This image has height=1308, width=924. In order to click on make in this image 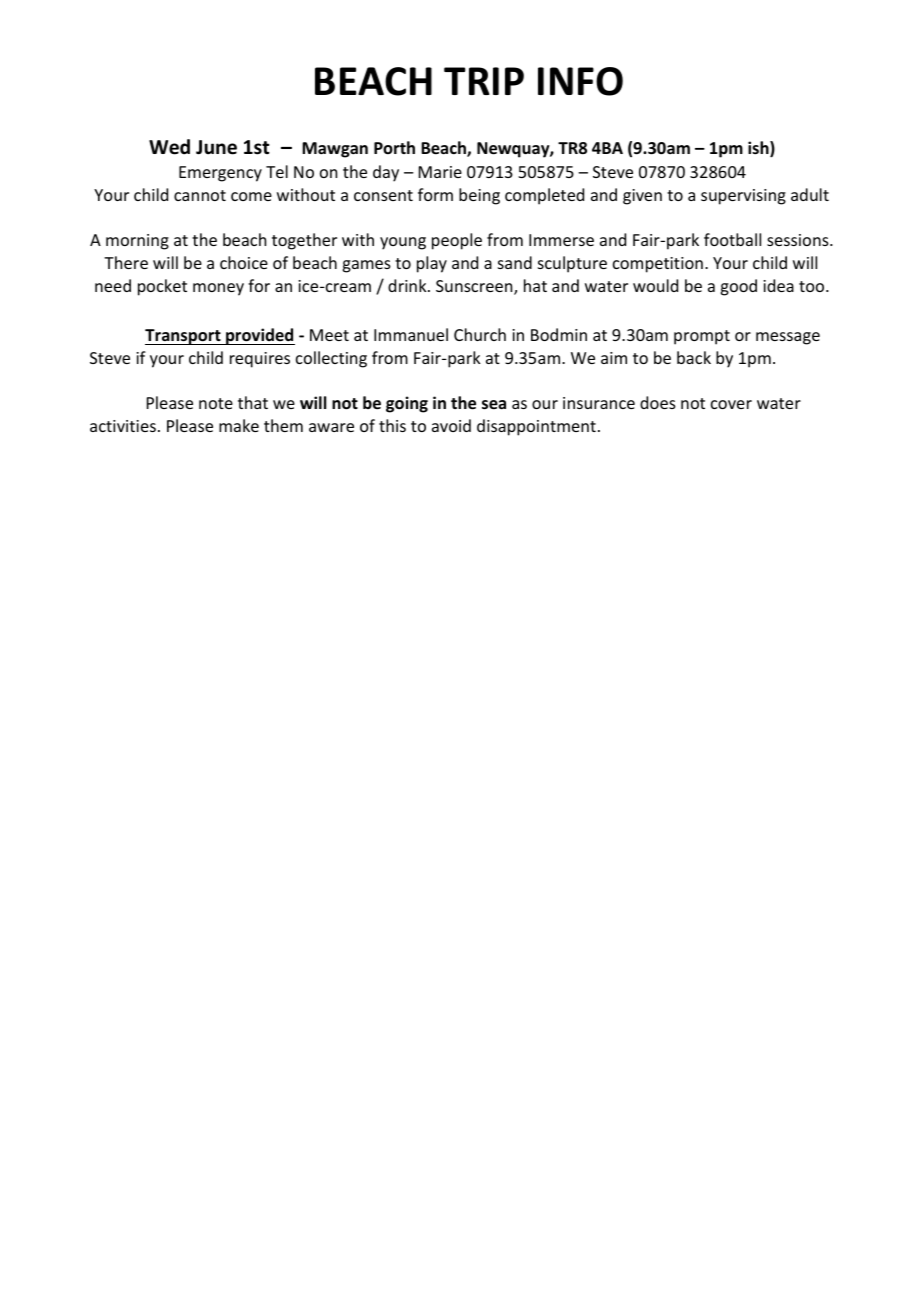, I will do `click(239, 425)`.
